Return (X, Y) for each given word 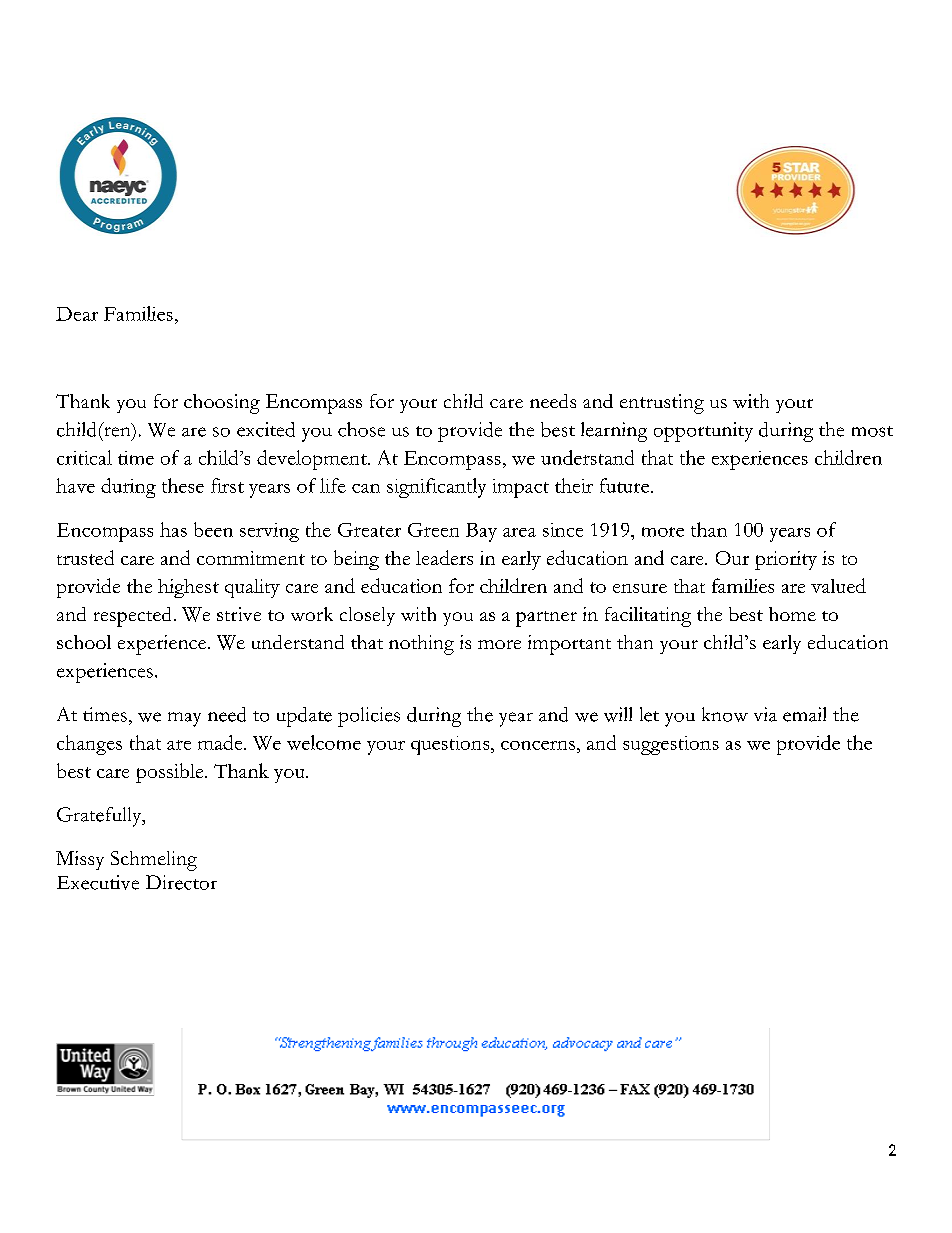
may (184, 719)
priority (786, 560)
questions (451, 745)
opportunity (703, 432)
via (765, 714)
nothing (421, 645)
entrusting (662, 404)
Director (181, 882)
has (173, 529)
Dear (77, 314)
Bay (481, 532)
